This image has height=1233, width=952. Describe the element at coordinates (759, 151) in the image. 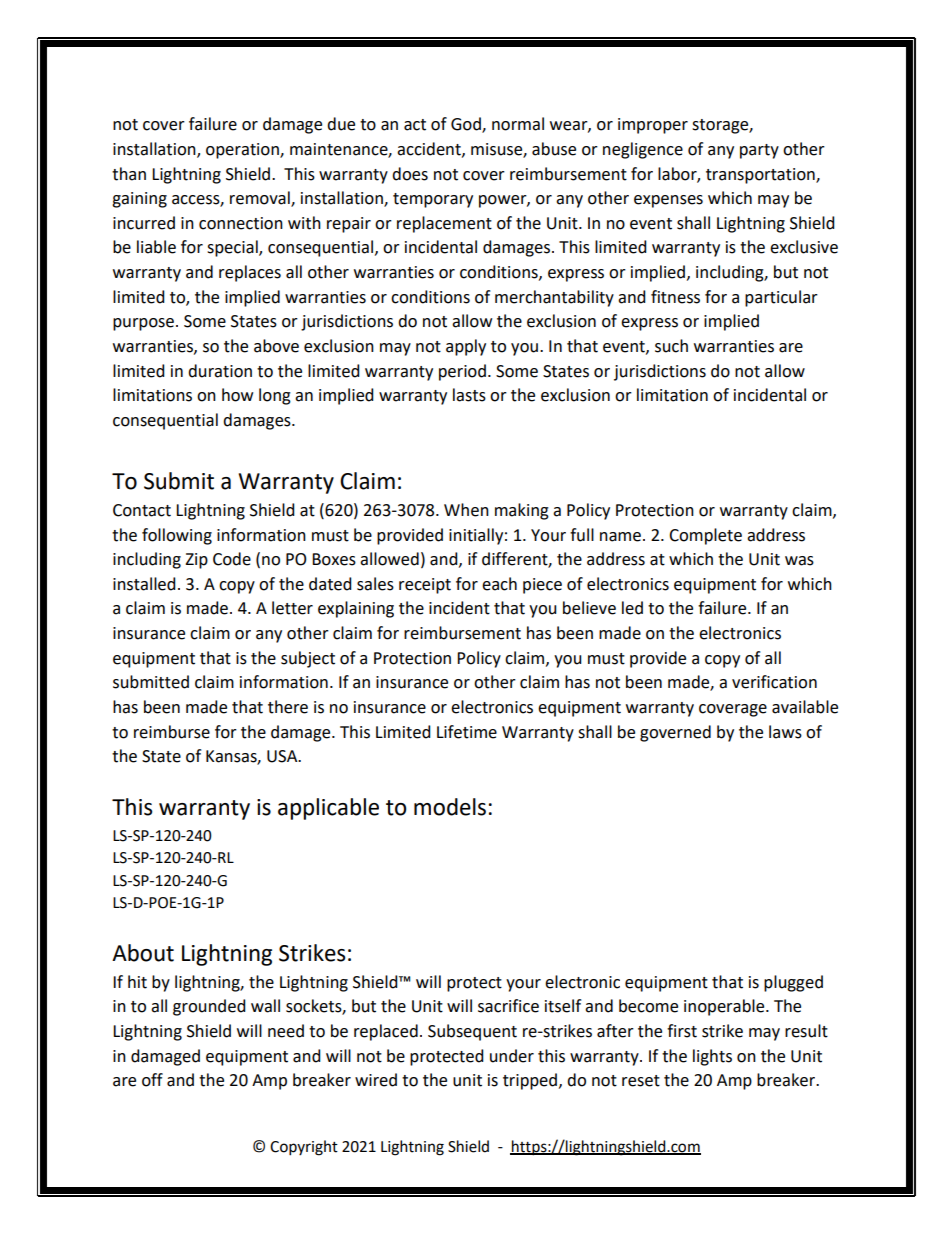

I see `party` at that location.
